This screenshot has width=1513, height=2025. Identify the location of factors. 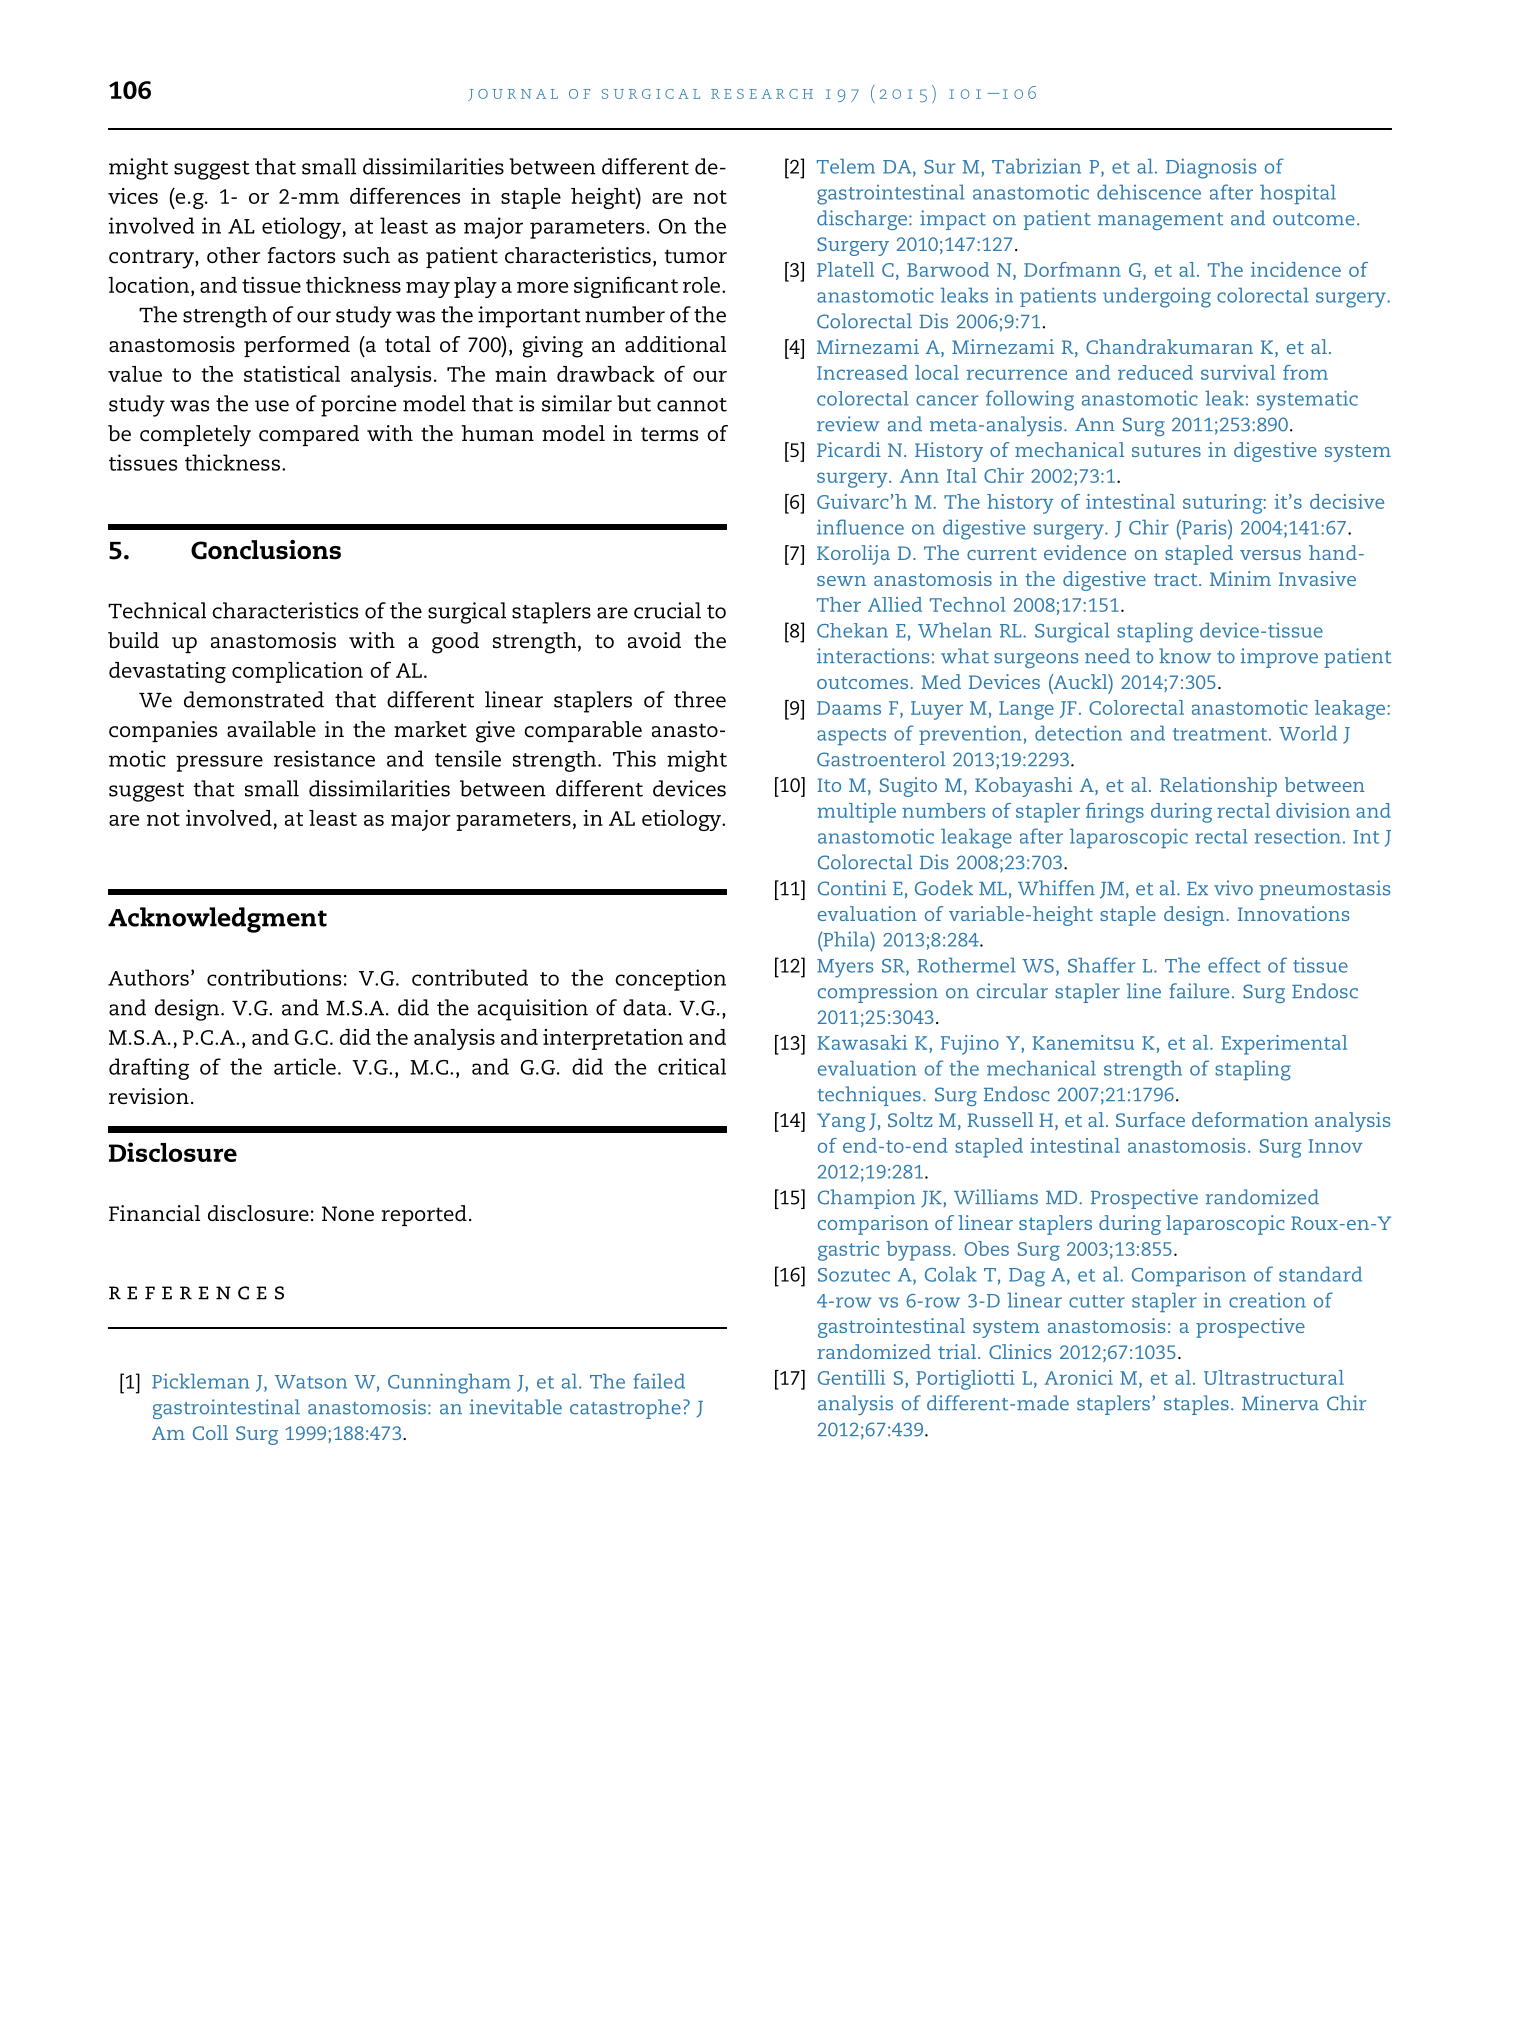
(301, 255).
